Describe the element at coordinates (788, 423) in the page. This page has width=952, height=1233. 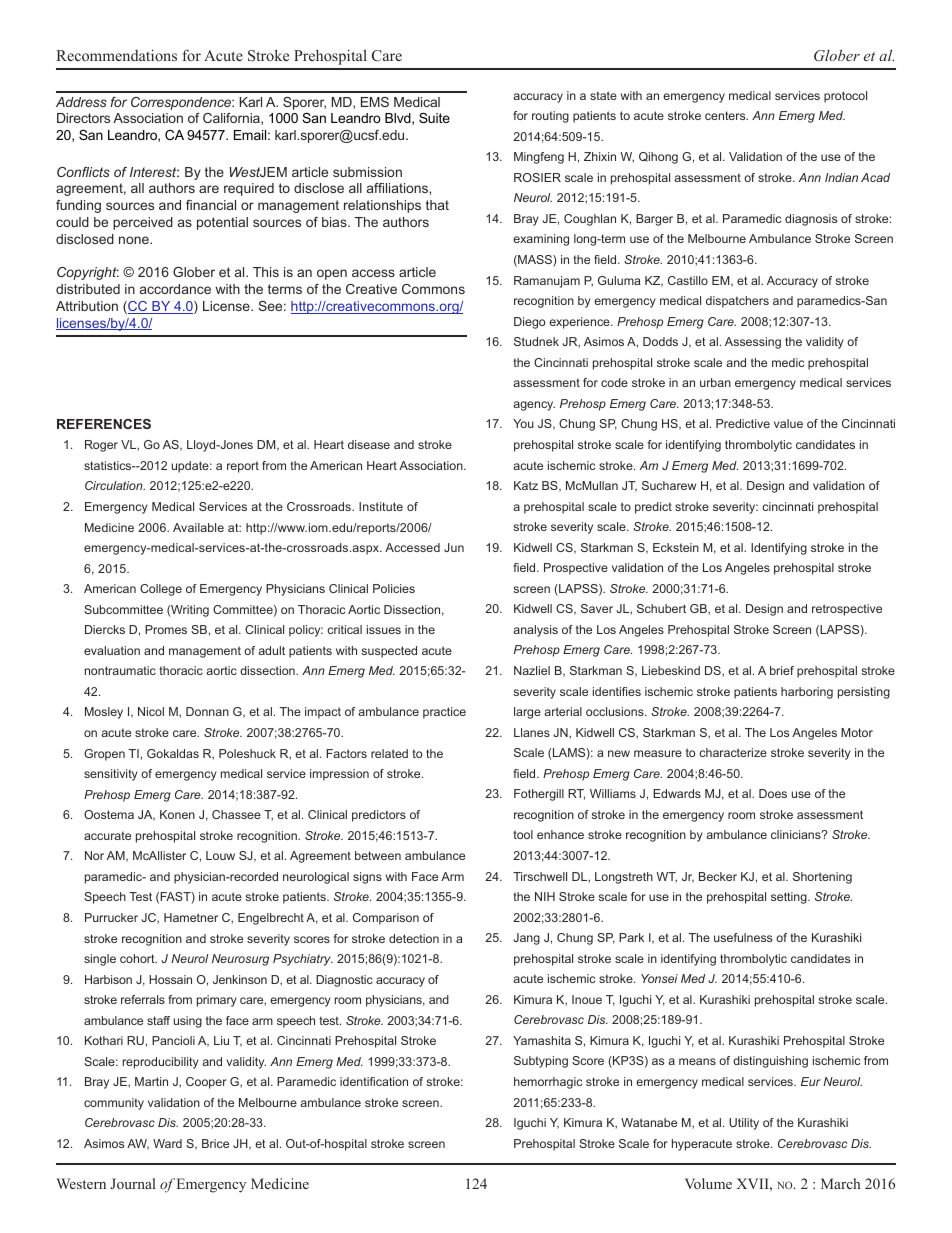
I see `value` at that location.
